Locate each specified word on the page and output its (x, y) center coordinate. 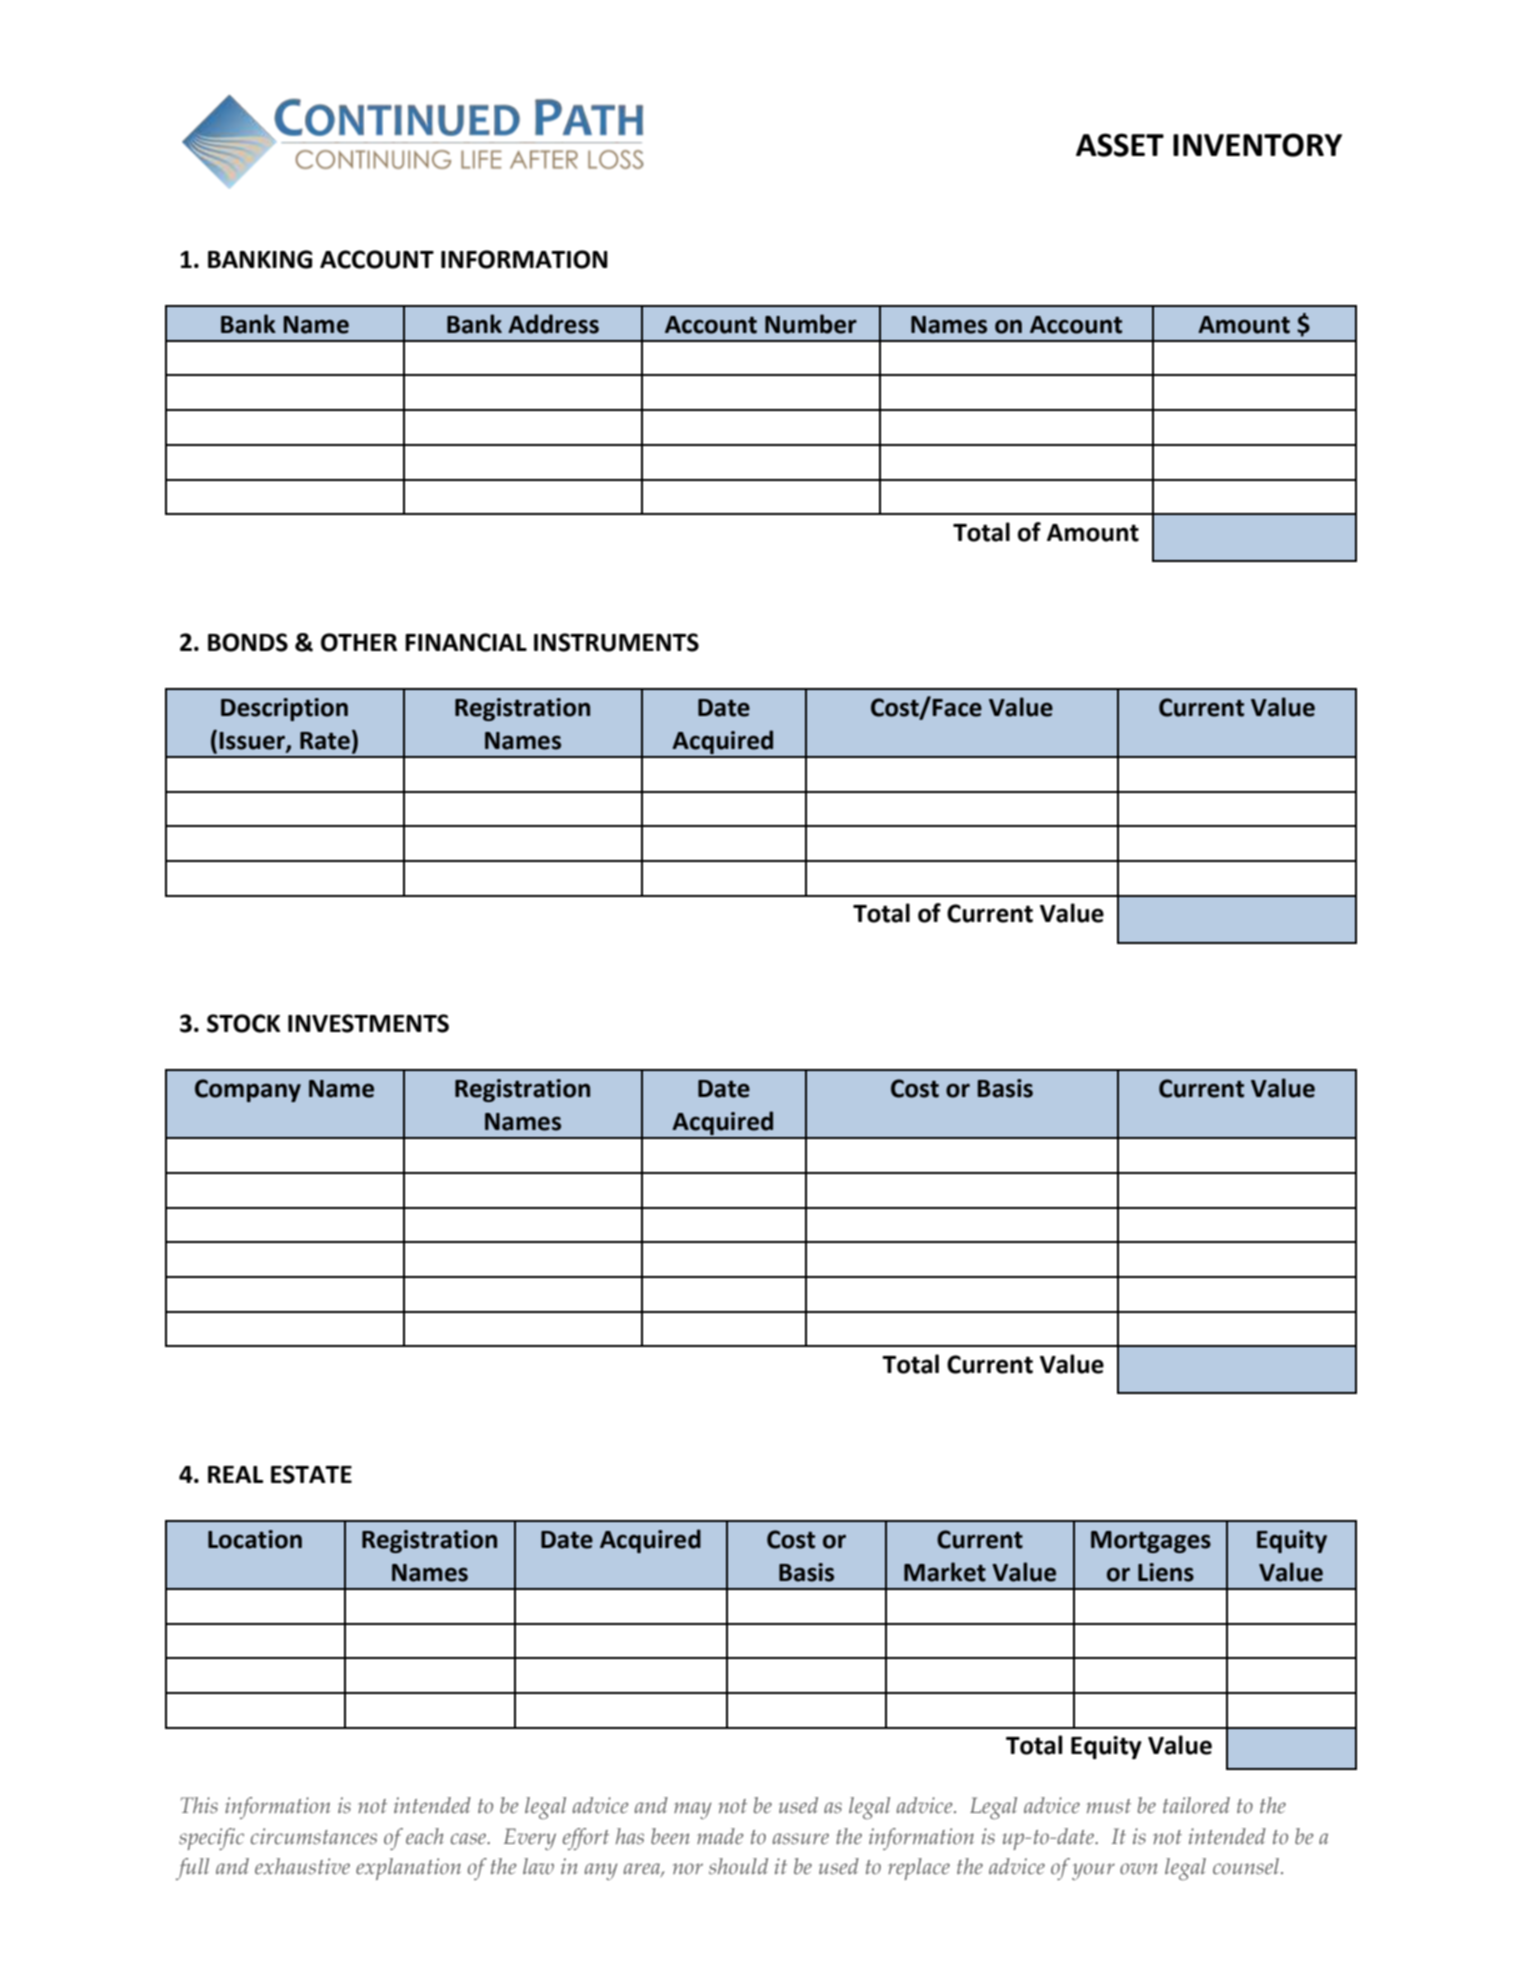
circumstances (314, 1836)
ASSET (1120, 145)
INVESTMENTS (368, 1023)
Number (811, 324)
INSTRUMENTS (616, 642)
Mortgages (1151, 1542)
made (720, 1836)
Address (553, 324)
